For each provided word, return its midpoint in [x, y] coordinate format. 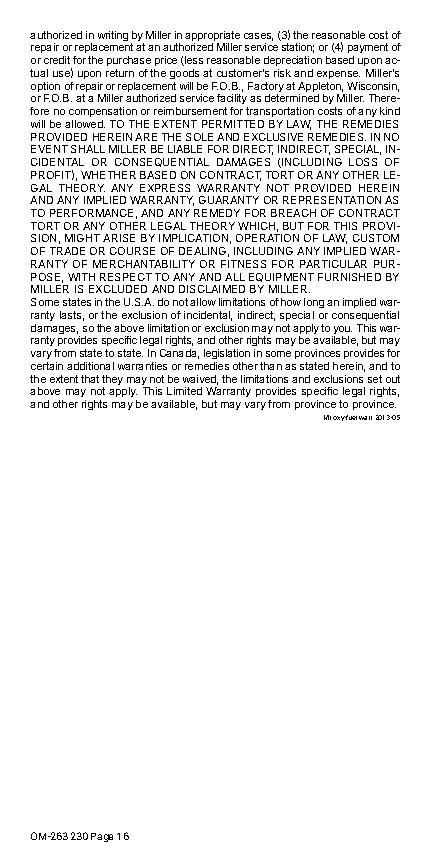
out [393, 379]
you [342, 331]
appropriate [212, 37]
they [112, 381]
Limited [184, 391]
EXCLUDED [118, 289]
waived [200, 380]
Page [102, 837]
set [375, 379]
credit [57, 60]
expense [338, 75]
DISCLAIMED [212, 289]
